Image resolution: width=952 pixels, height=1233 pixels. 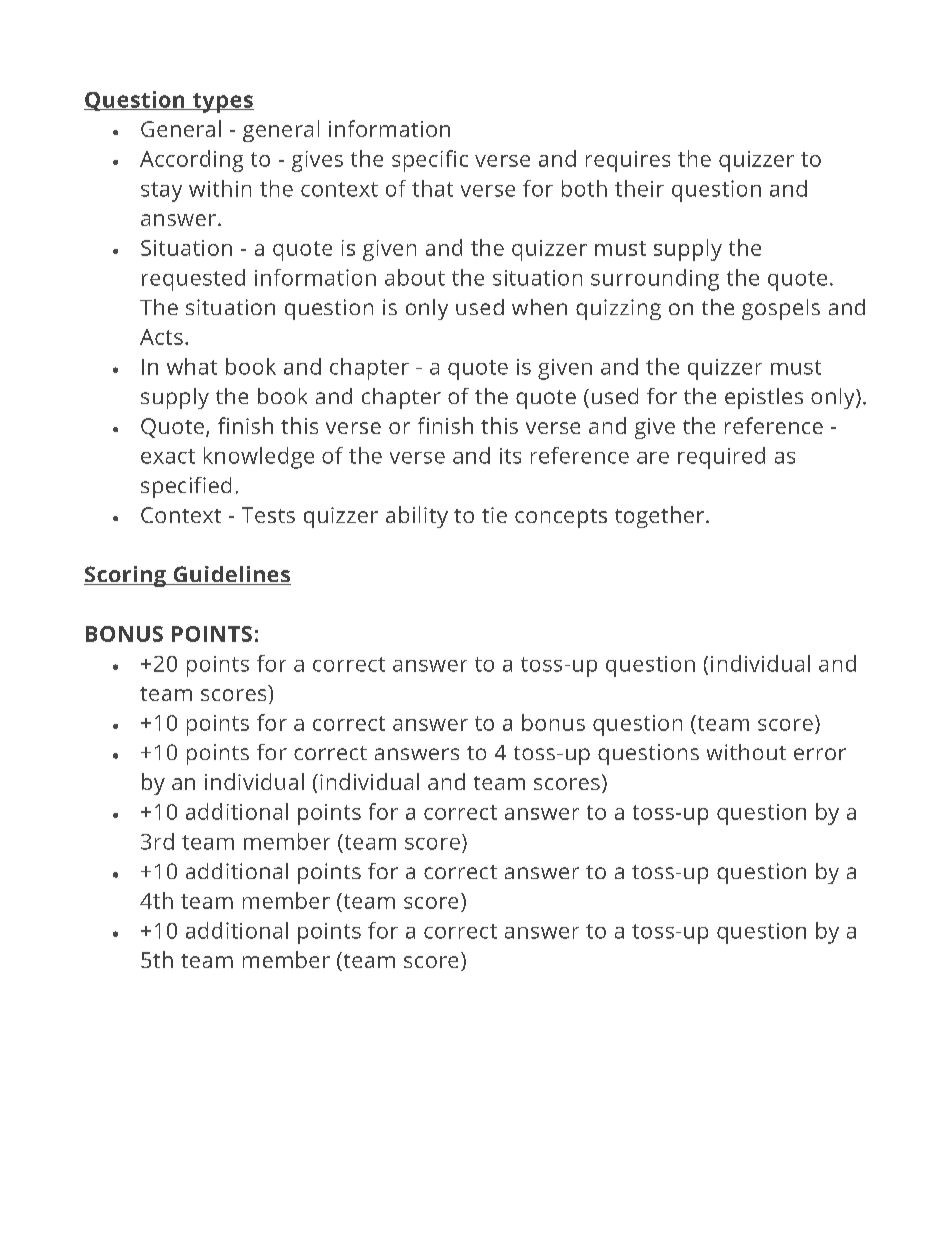 What do you see at coordinates (510, 456) in the screenshot?
I see `its` at bounding box center [510, 456].
